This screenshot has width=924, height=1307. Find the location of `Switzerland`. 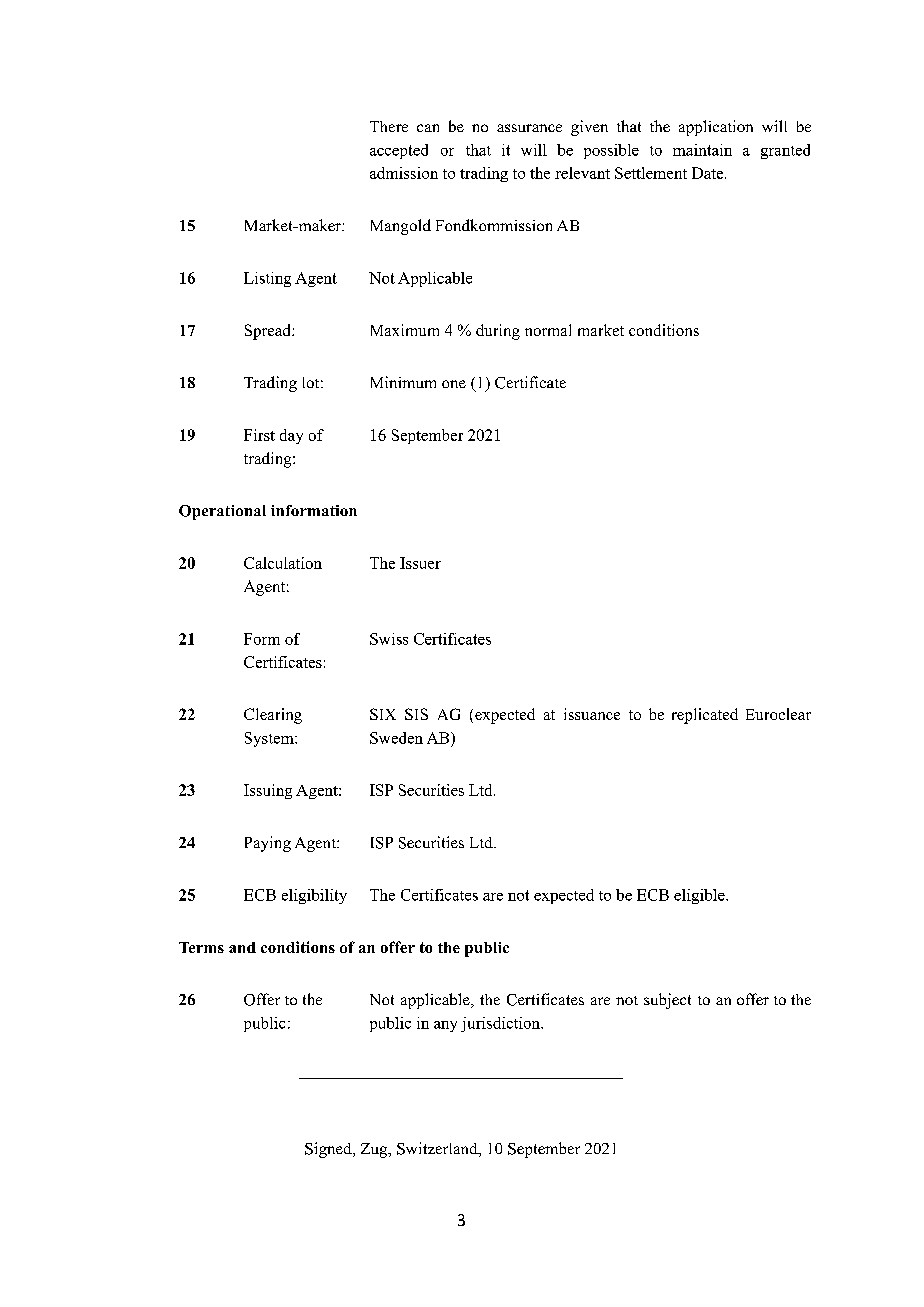

Switzerland is located at coordinates (438, 1149).
